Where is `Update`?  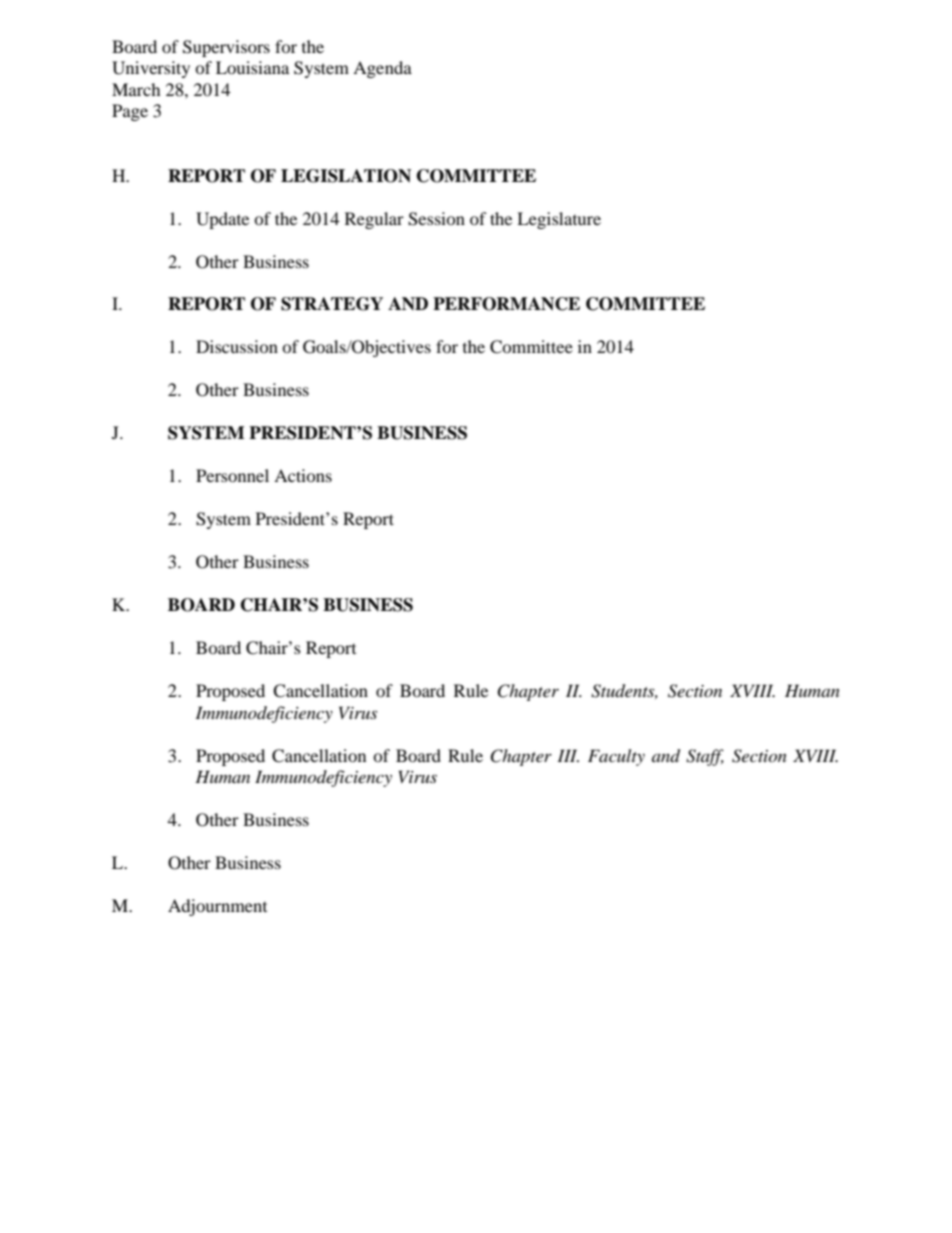 Update is located at coordinates (222, 220).
